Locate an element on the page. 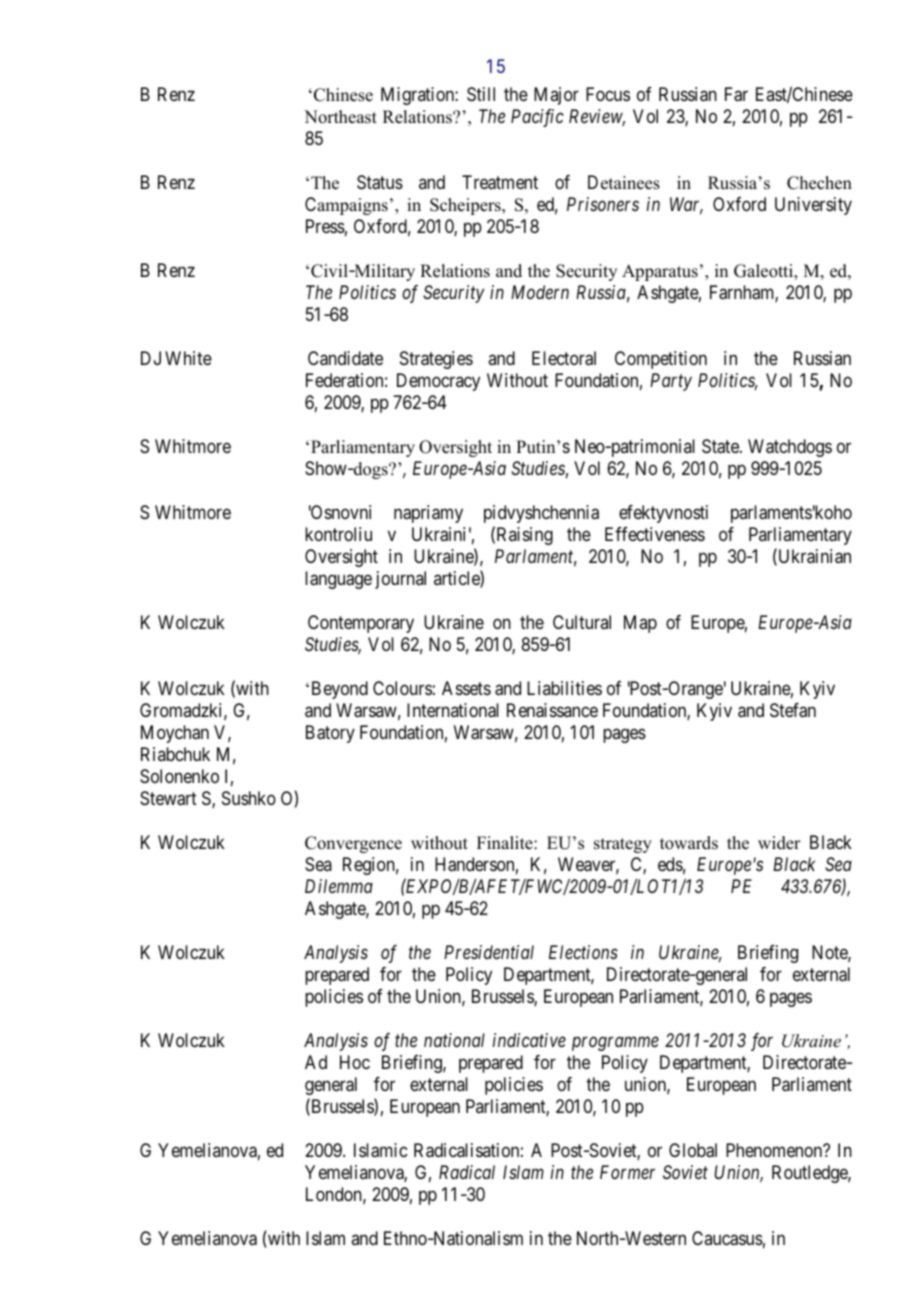 The height and width of the image is (1307, 924). Map is located at coordinates (640, 624).
